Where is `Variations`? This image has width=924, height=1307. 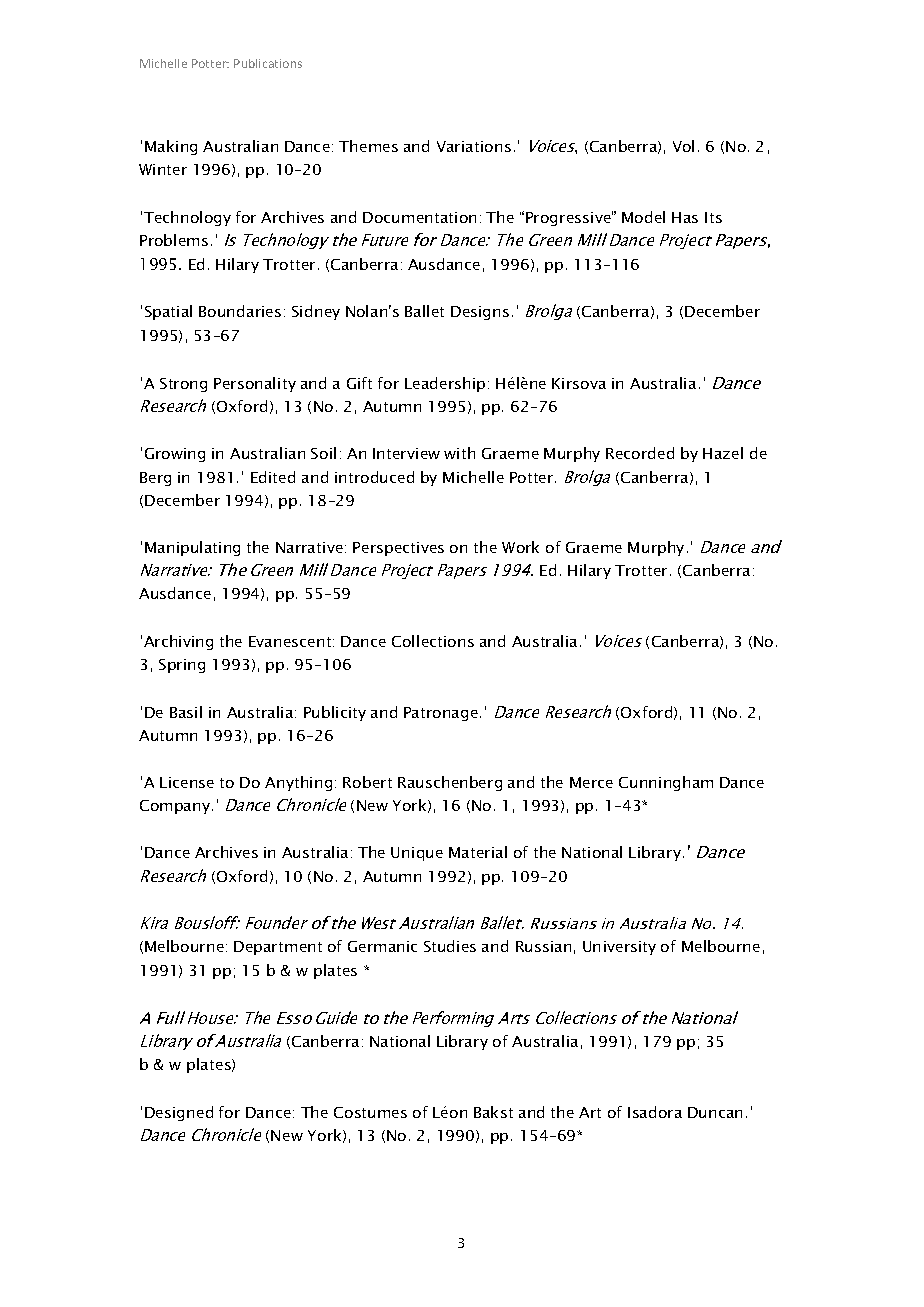
Variations is located at coordinates (474, 146).
